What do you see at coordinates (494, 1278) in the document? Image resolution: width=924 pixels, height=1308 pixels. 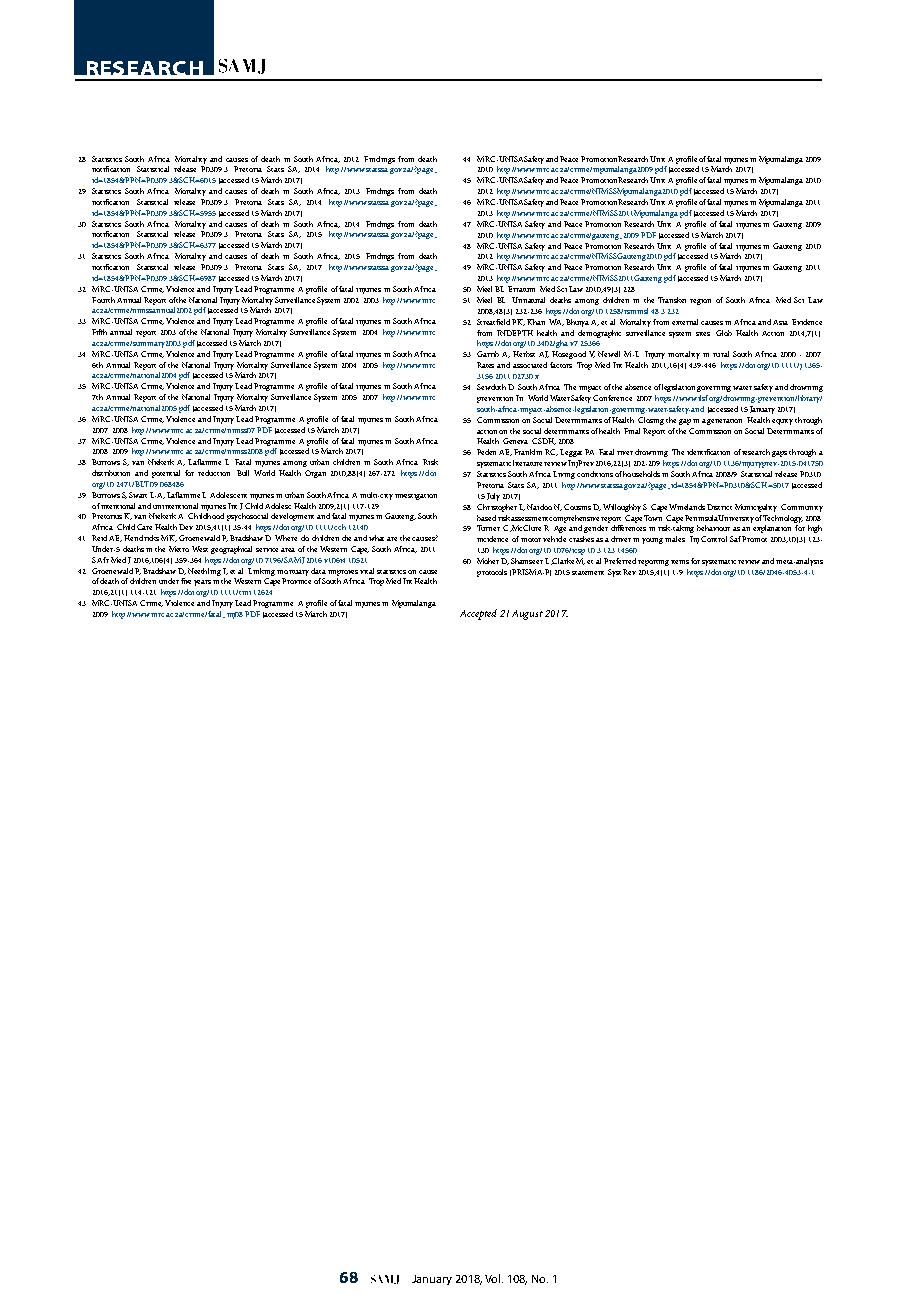 I see `Vol` at bounding box center [494, 1278].
